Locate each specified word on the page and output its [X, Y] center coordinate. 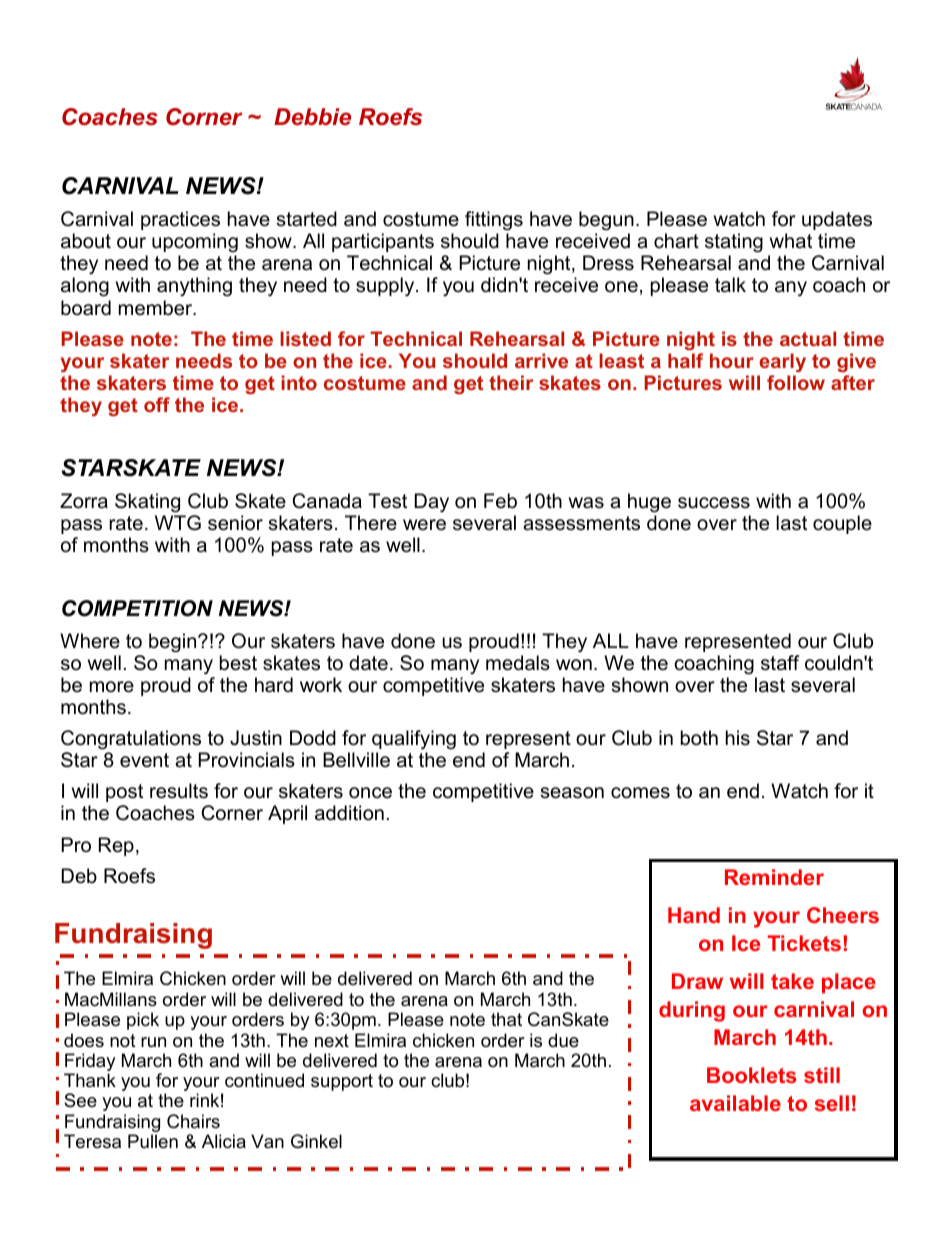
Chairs [193, 1121]
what [791, 241]
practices [180, 220]
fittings [494, 222]
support [342, 1082]
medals [518, 663]
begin [174, 643]
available [735, 1103]
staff [780, 663]
